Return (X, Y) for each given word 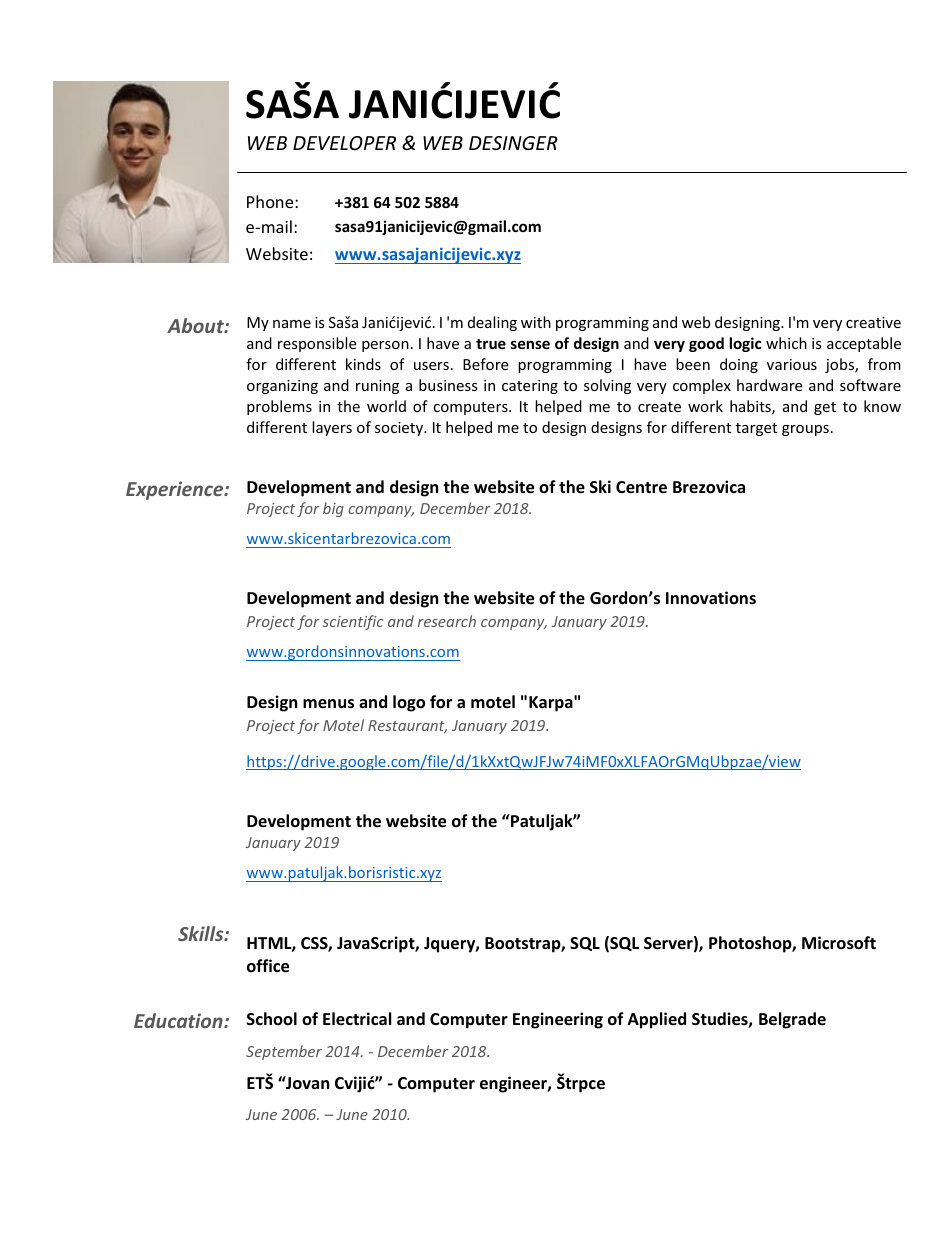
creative (873, 322)
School (272, 1018)
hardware (769, 385)
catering (530, 387)
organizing (282, 387)
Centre (641, 487)
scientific (353, 622)
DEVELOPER (344, 143)
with (536, 322)
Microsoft (839, 943)
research (447, 621)
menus (328, 704)
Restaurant (407, 727)
